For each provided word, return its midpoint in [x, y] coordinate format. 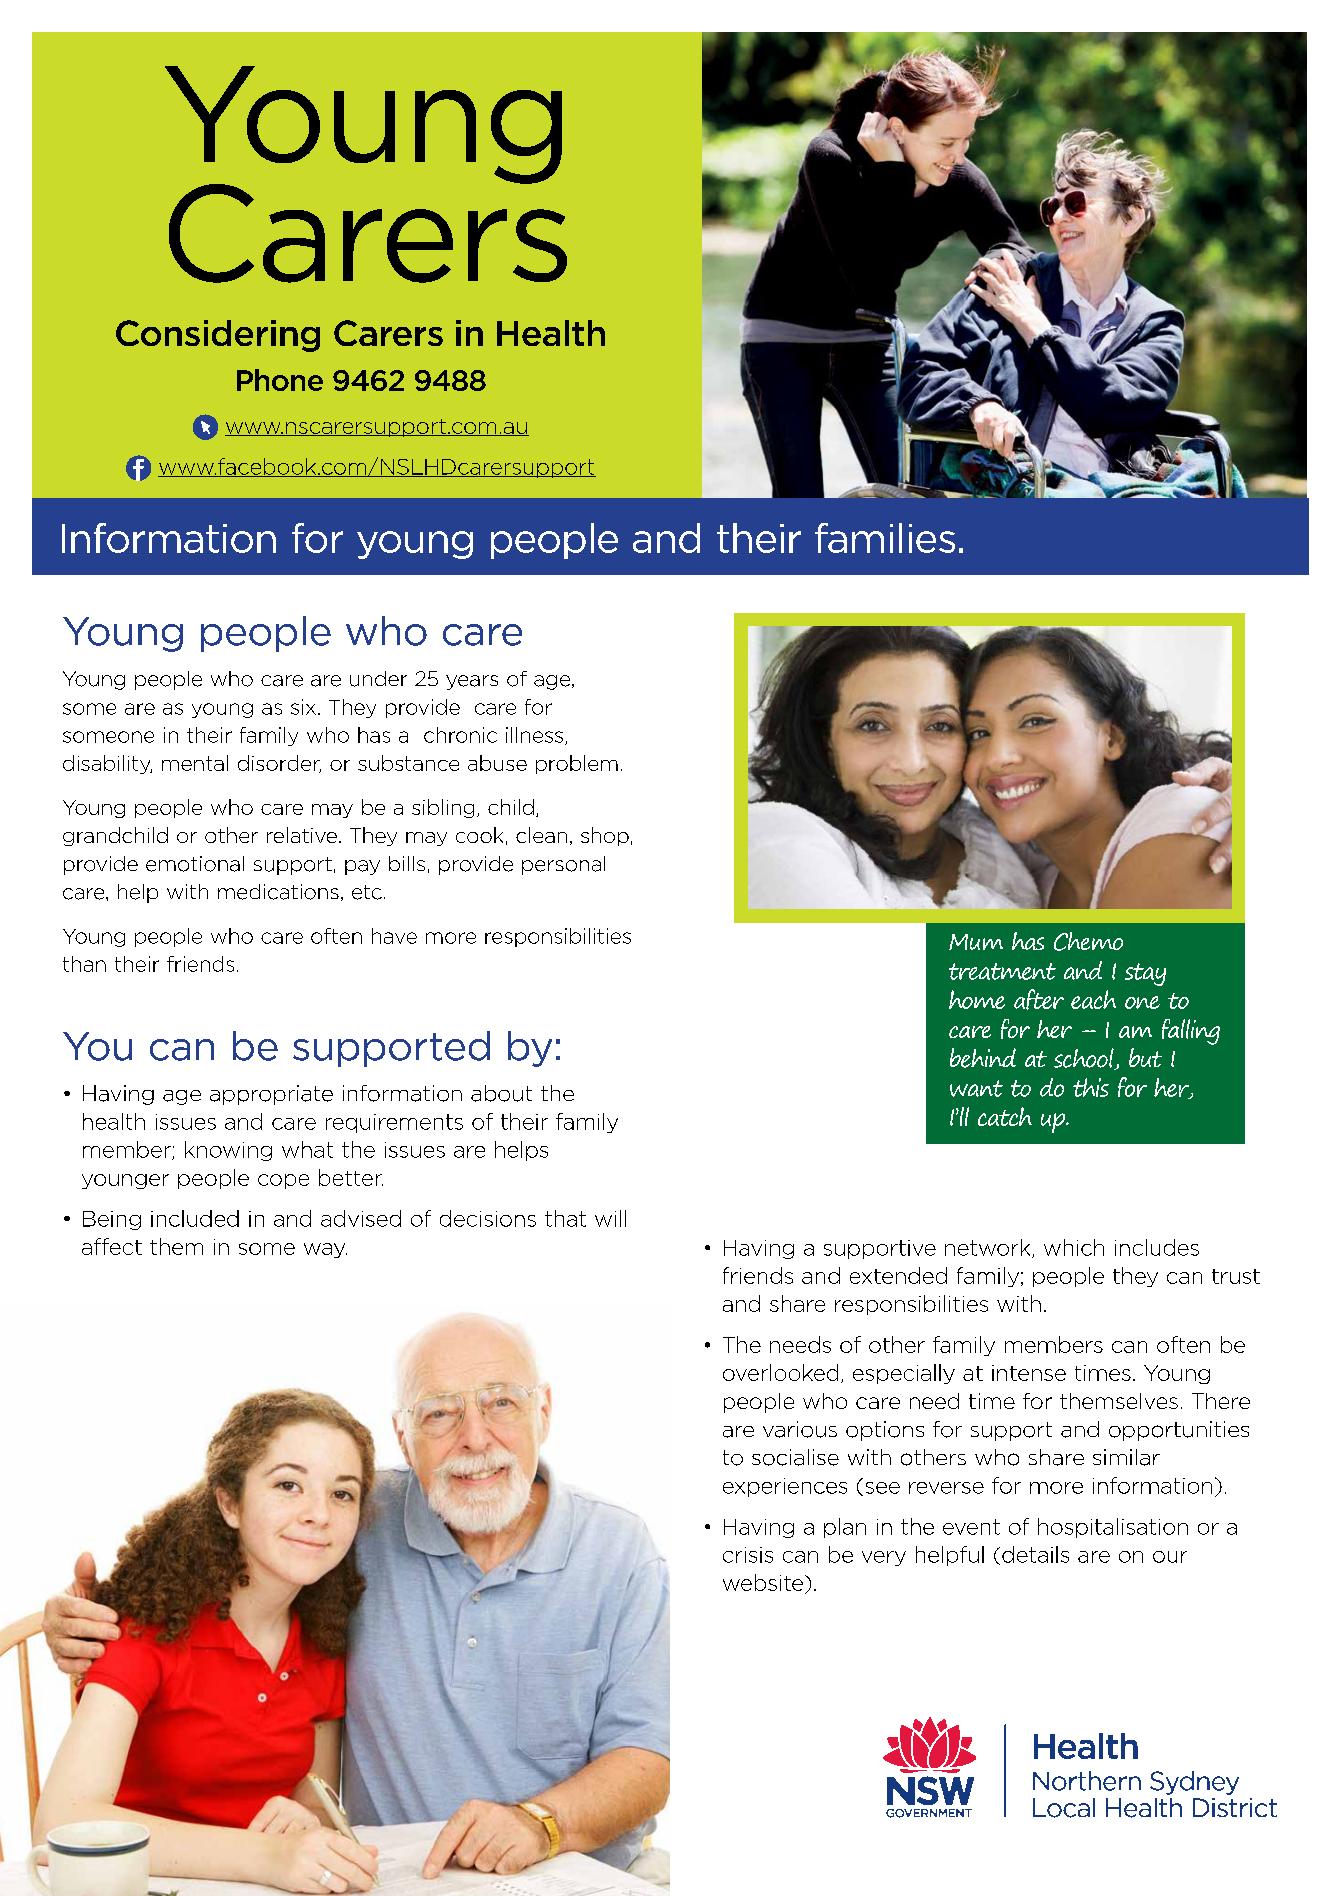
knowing [228, 1151]
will [610, 1218]
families [885, 538]
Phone [280, 380]
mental [195, 763]
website [764, 1582]
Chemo [1088, 941]
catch [1005, 1116]
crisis [748, 1555]
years [472, 682]
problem [577, 764]
